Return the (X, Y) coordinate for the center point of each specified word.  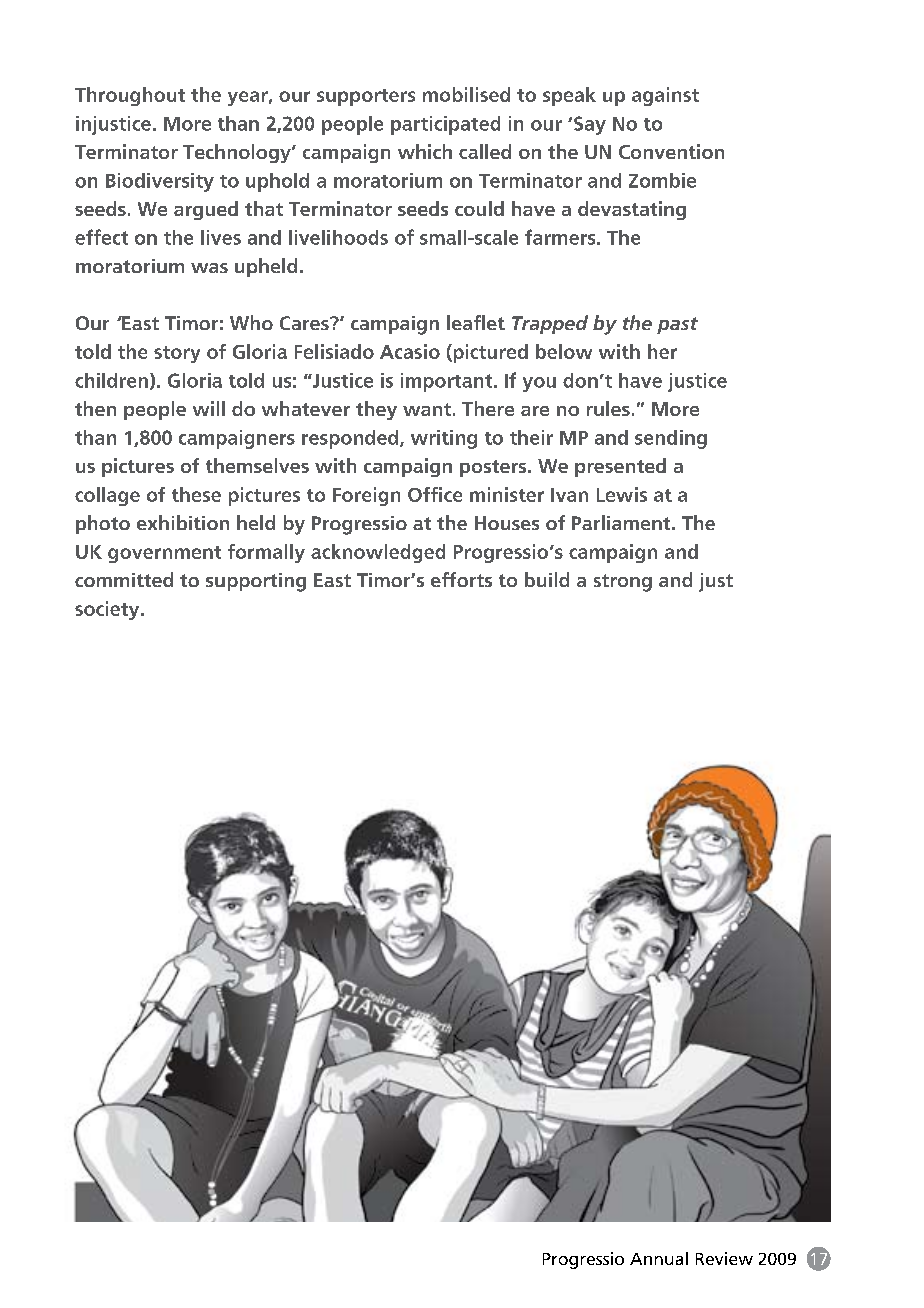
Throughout (130, 96)
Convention (671, 151)
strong (623, 583)
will (209, 408)
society (108, 610)
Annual (659, 1258)
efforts (461, 579)
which (425, 151)
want (427, 409)
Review (724, 1258)
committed (124, 579)
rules (608, 408)
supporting (256, 582)
